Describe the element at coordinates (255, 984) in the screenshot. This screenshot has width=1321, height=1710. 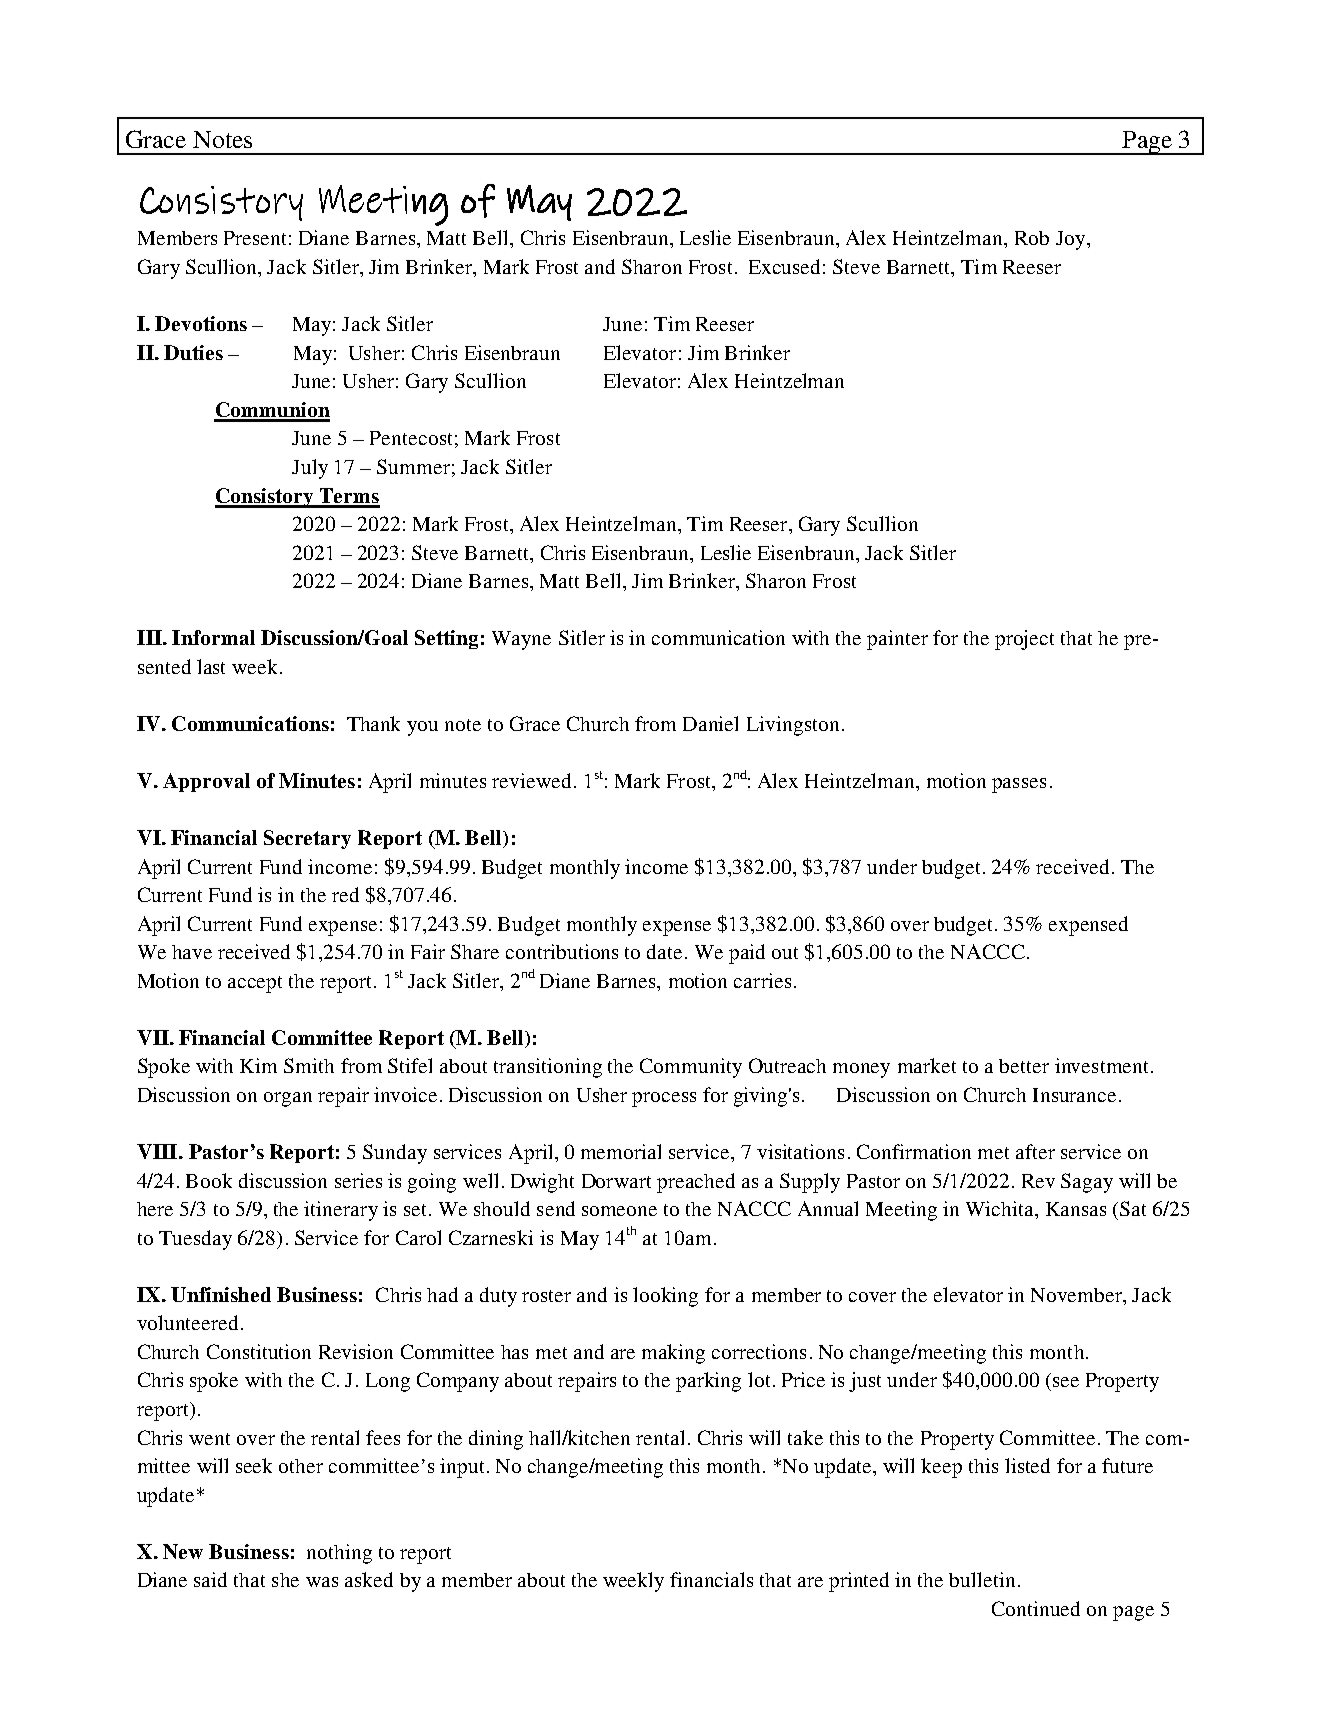
I see `accept` at that location.
